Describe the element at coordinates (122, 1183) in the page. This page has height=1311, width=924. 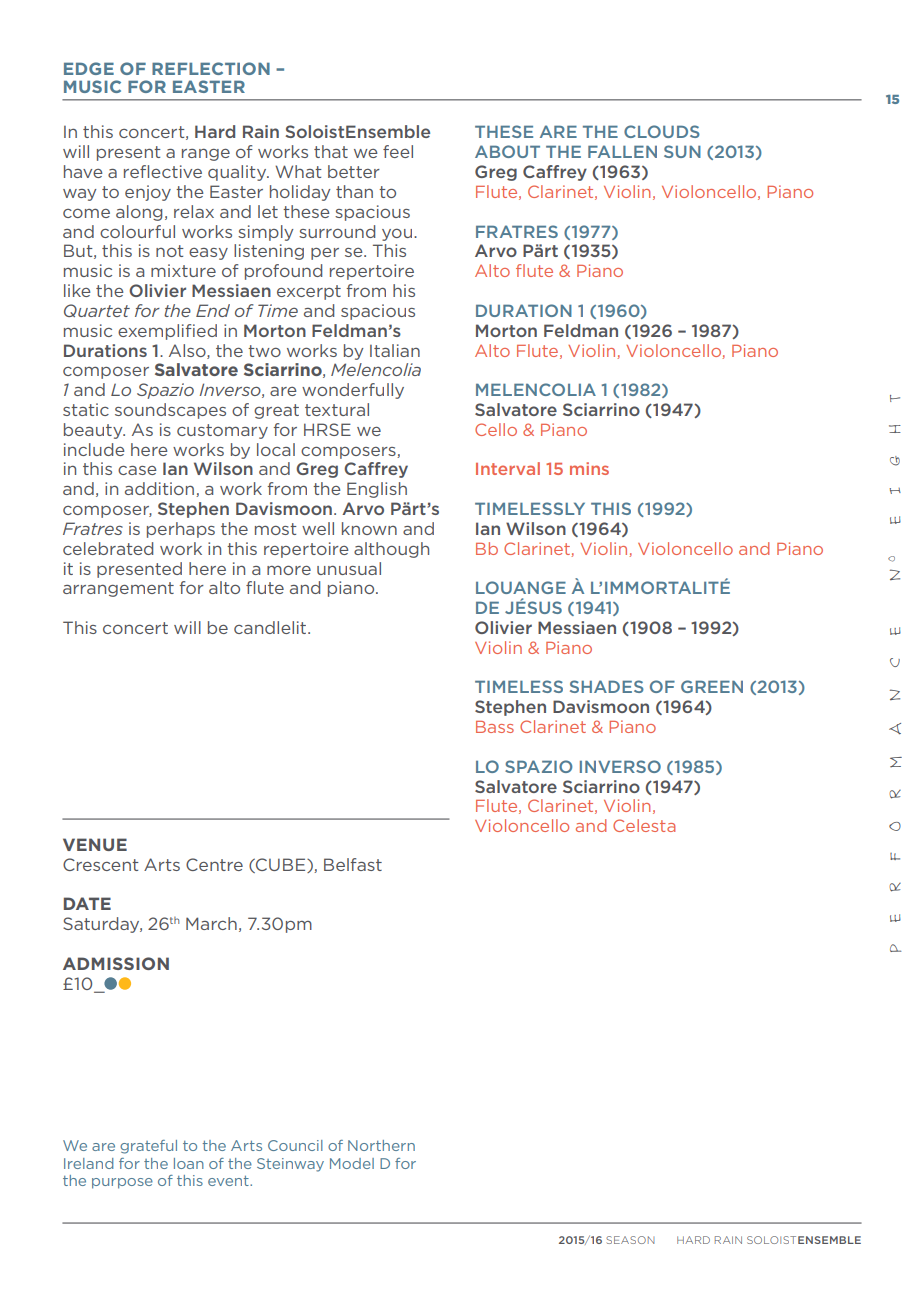
I see `purpose` at that location.
